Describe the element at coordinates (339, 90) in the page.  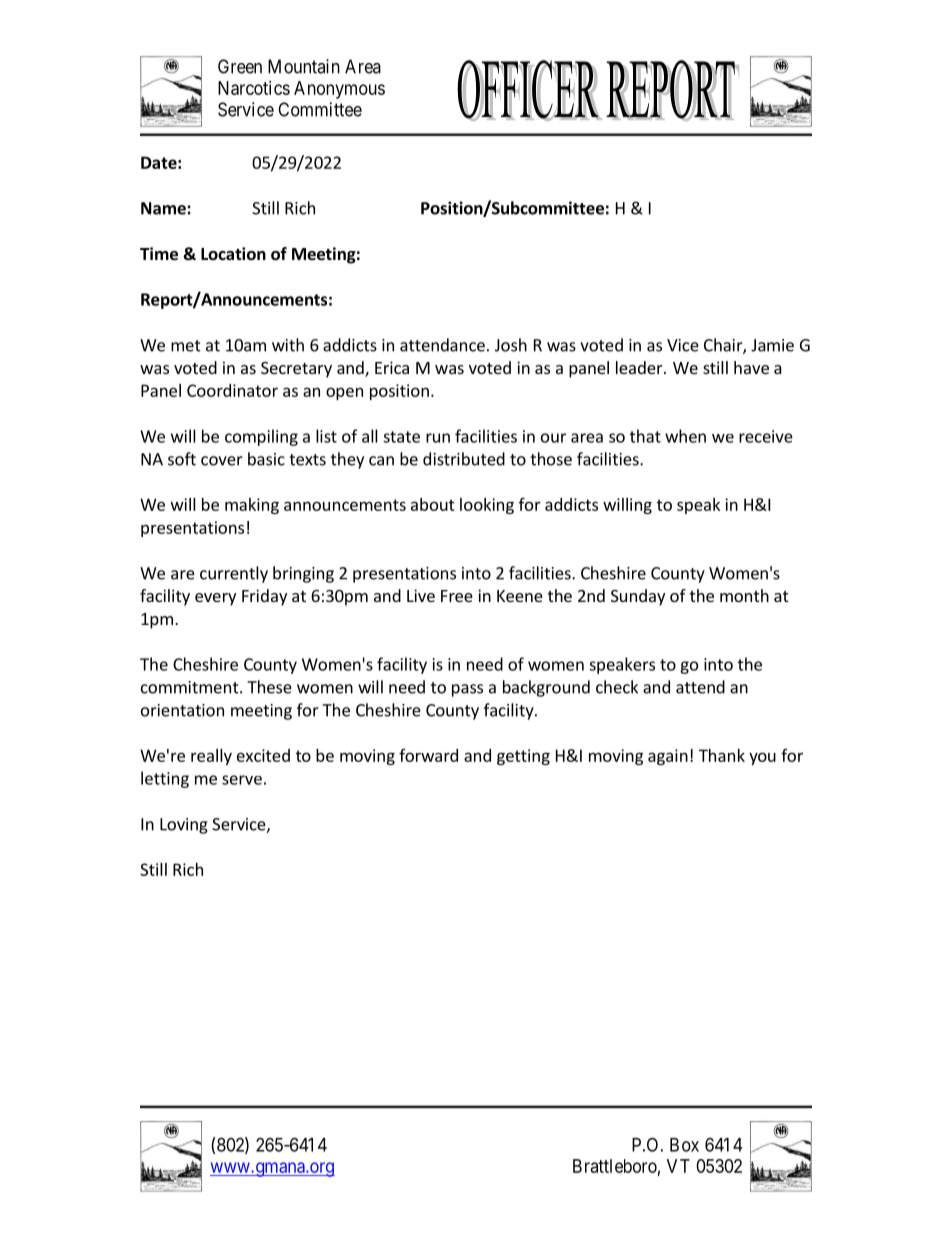
I see `Anonymous` at that location.
